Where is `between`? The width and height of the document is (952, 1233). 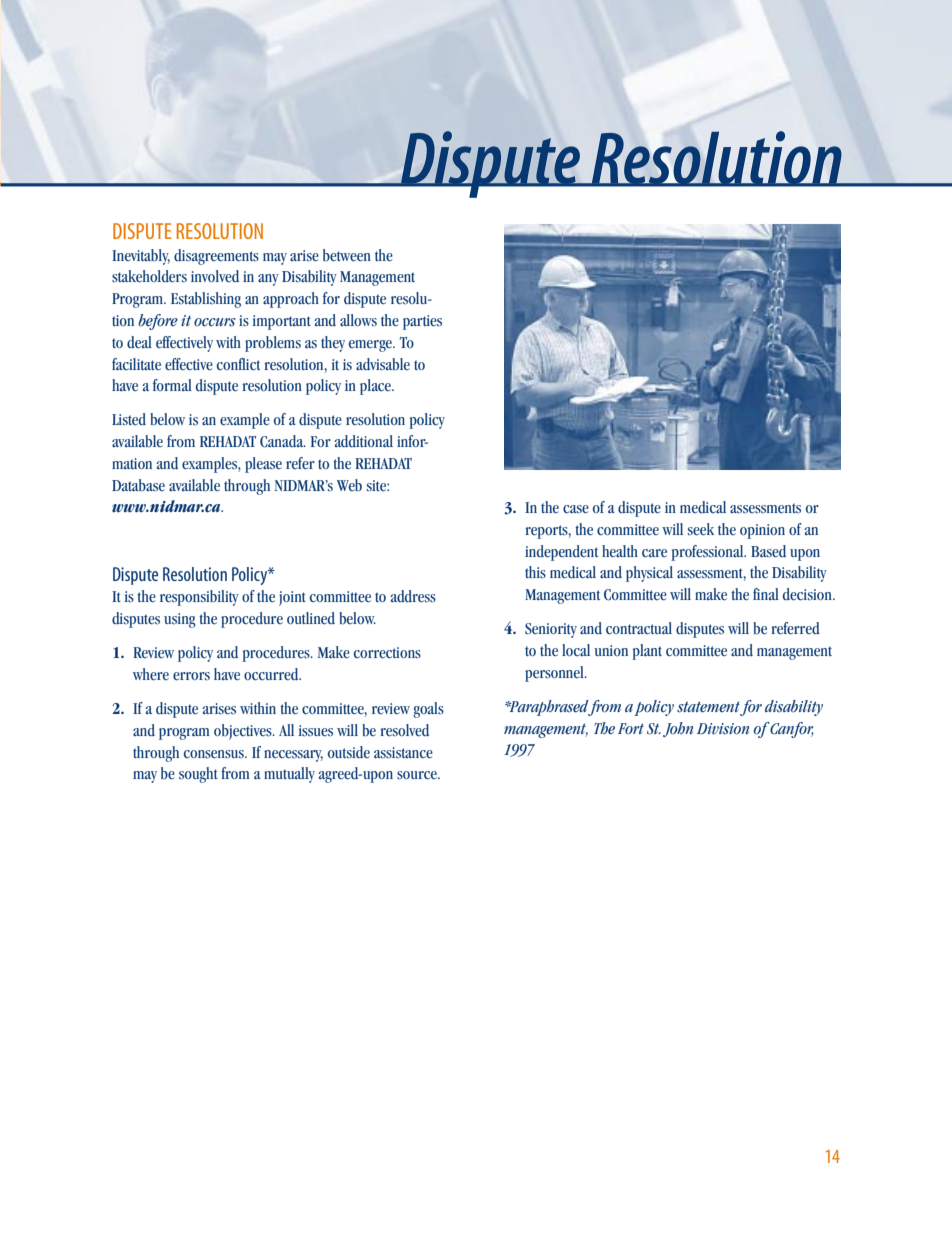
between is located at coordinates (347, 255).
